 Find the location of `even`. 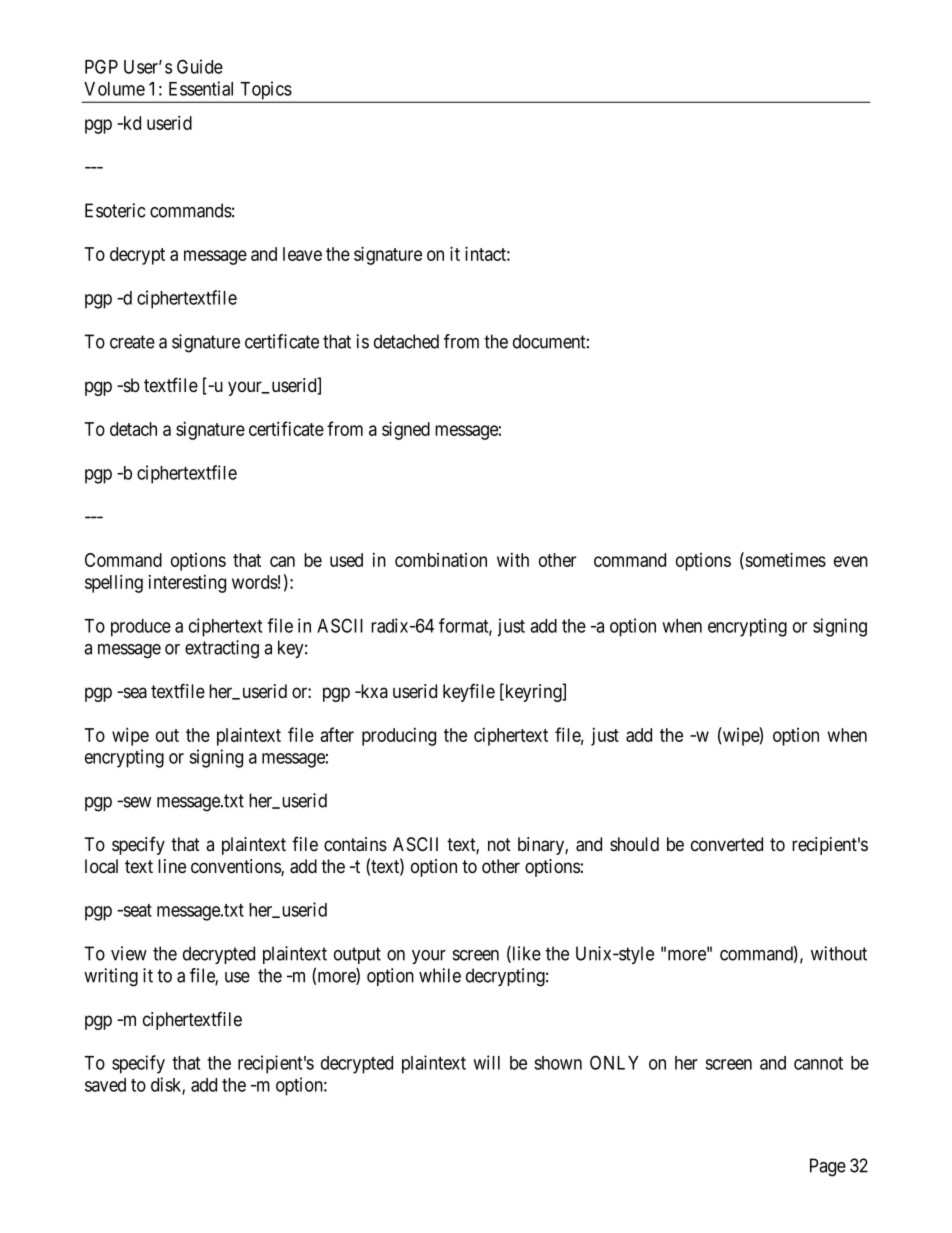

even is located at coordinates (851, 561).
